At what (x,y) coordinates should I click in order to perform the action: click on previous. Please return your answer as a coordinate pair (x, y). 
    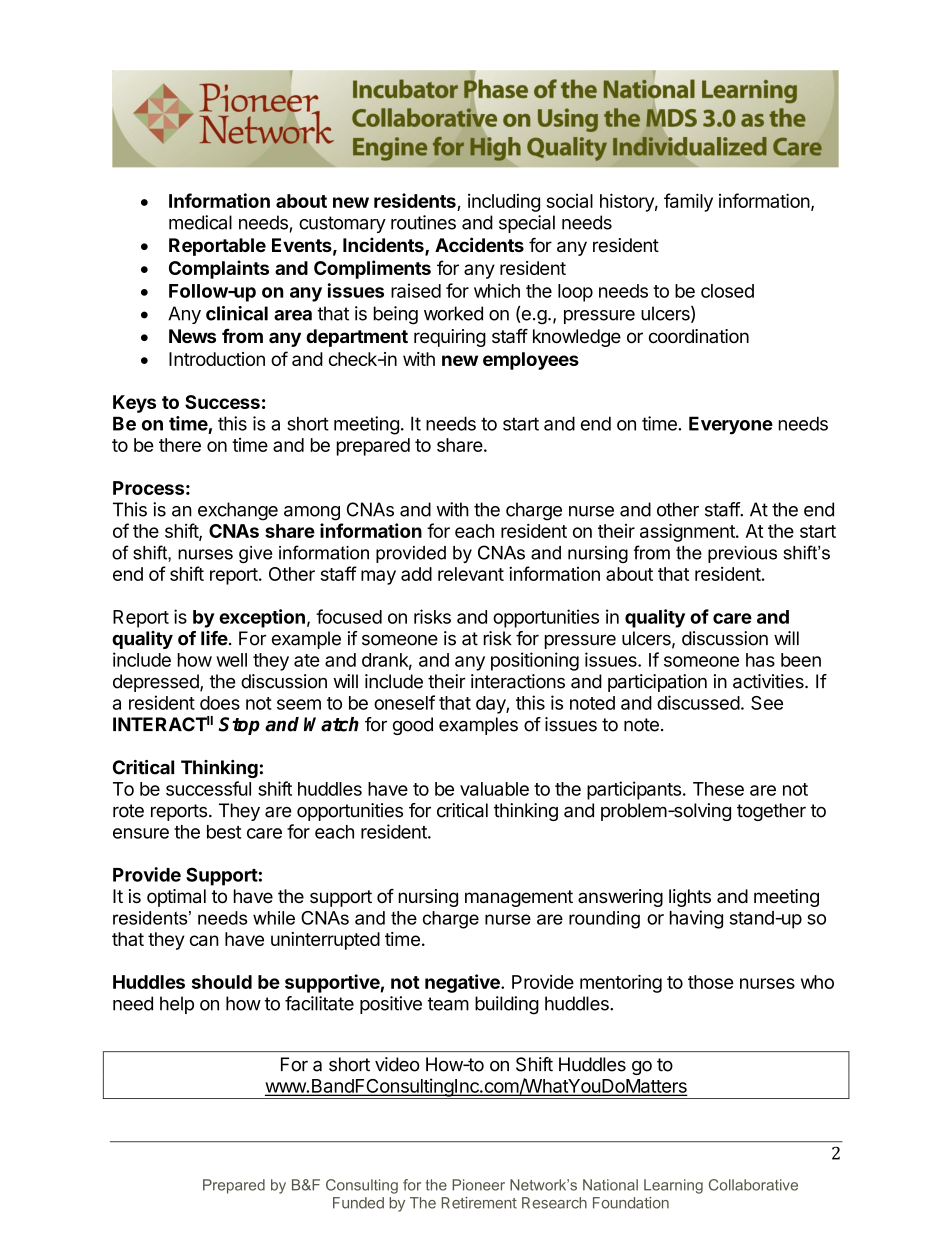
    Looking at the image, I should click on (742, 554).
